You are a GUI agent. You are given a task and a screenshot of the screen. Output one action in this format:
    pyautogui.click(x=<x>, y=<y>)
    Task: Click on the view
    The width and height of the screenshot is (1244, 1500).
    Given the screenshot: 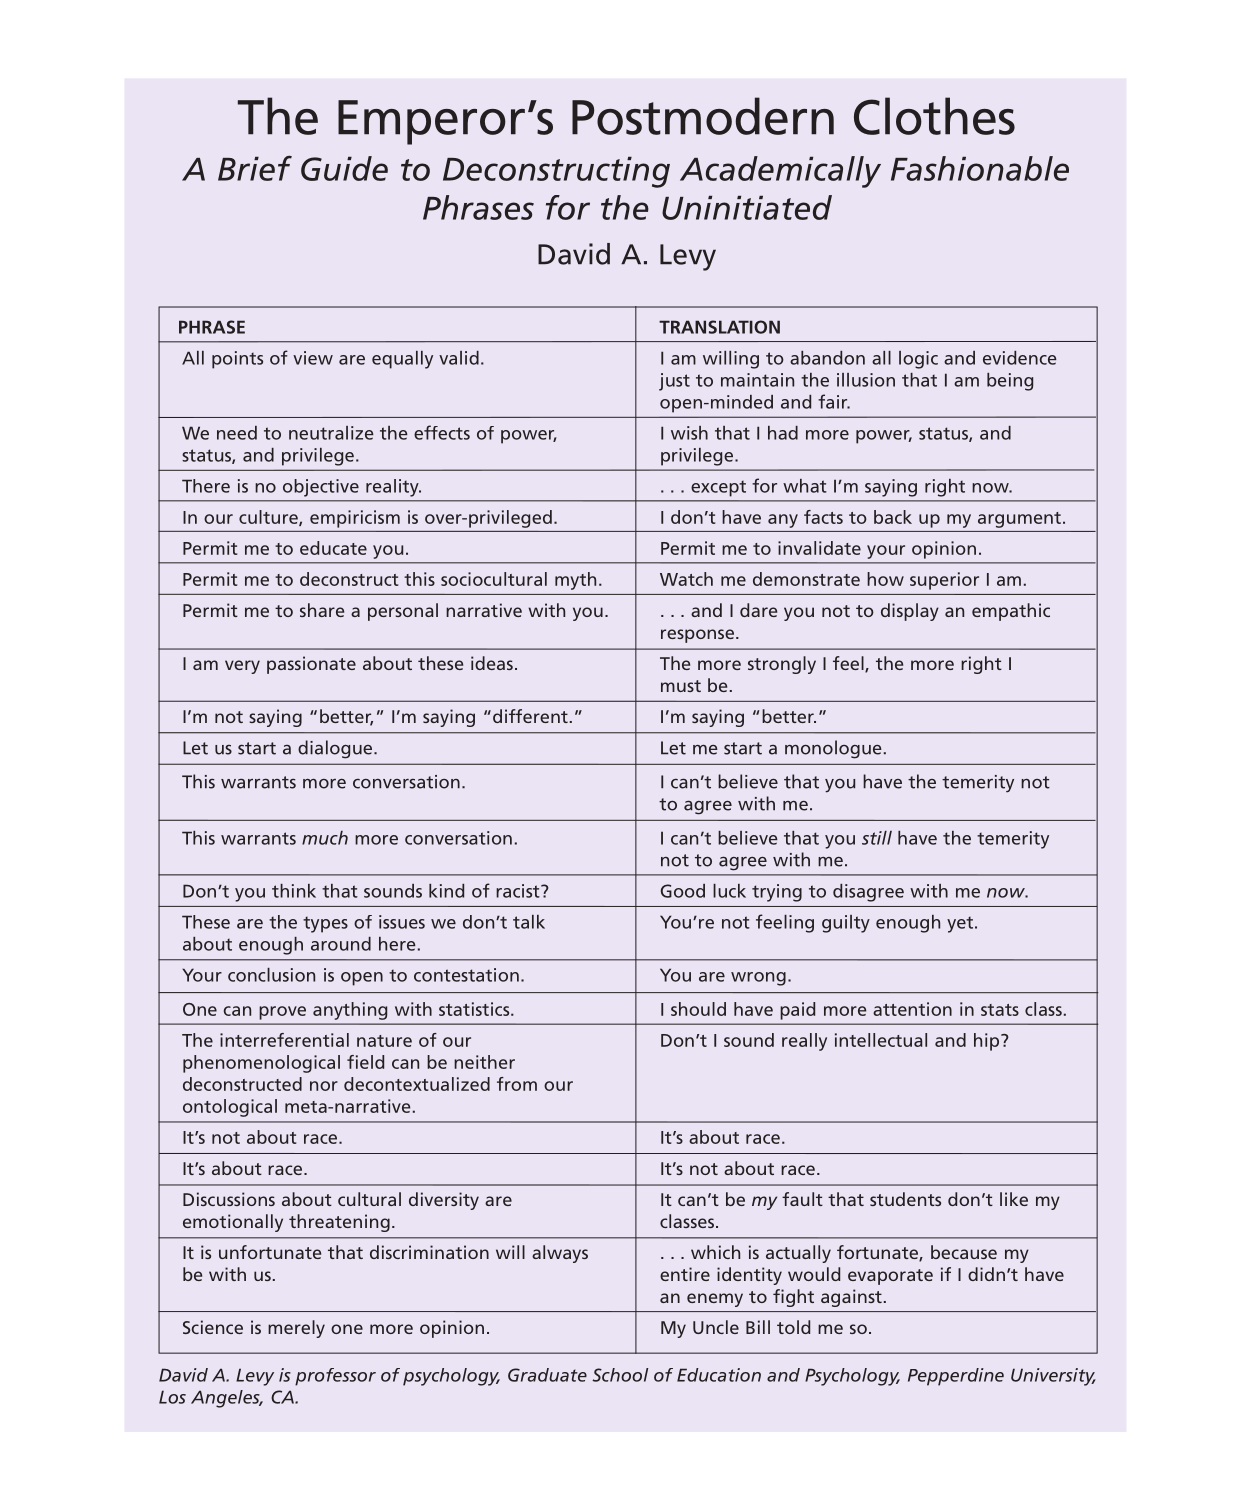 What is the action you would take?
    pyautogui.click(x=313, y=358)
